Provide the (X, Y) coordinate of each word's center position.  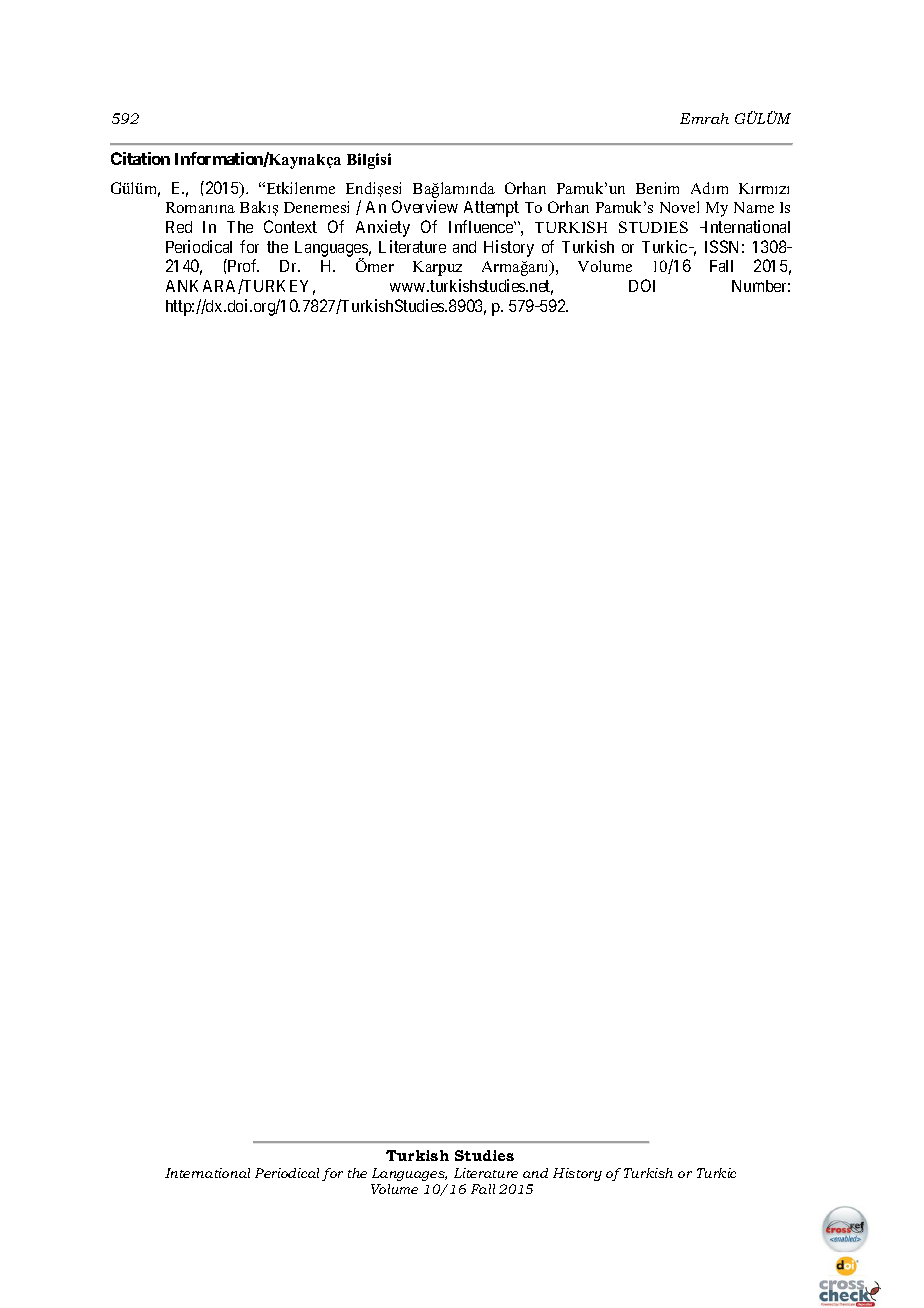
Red (179, 227)
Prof (242, 265)
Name (754, 207)
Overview (425, 206)
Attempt (491, 209)
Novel (679, 207)
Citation (140, 158)
